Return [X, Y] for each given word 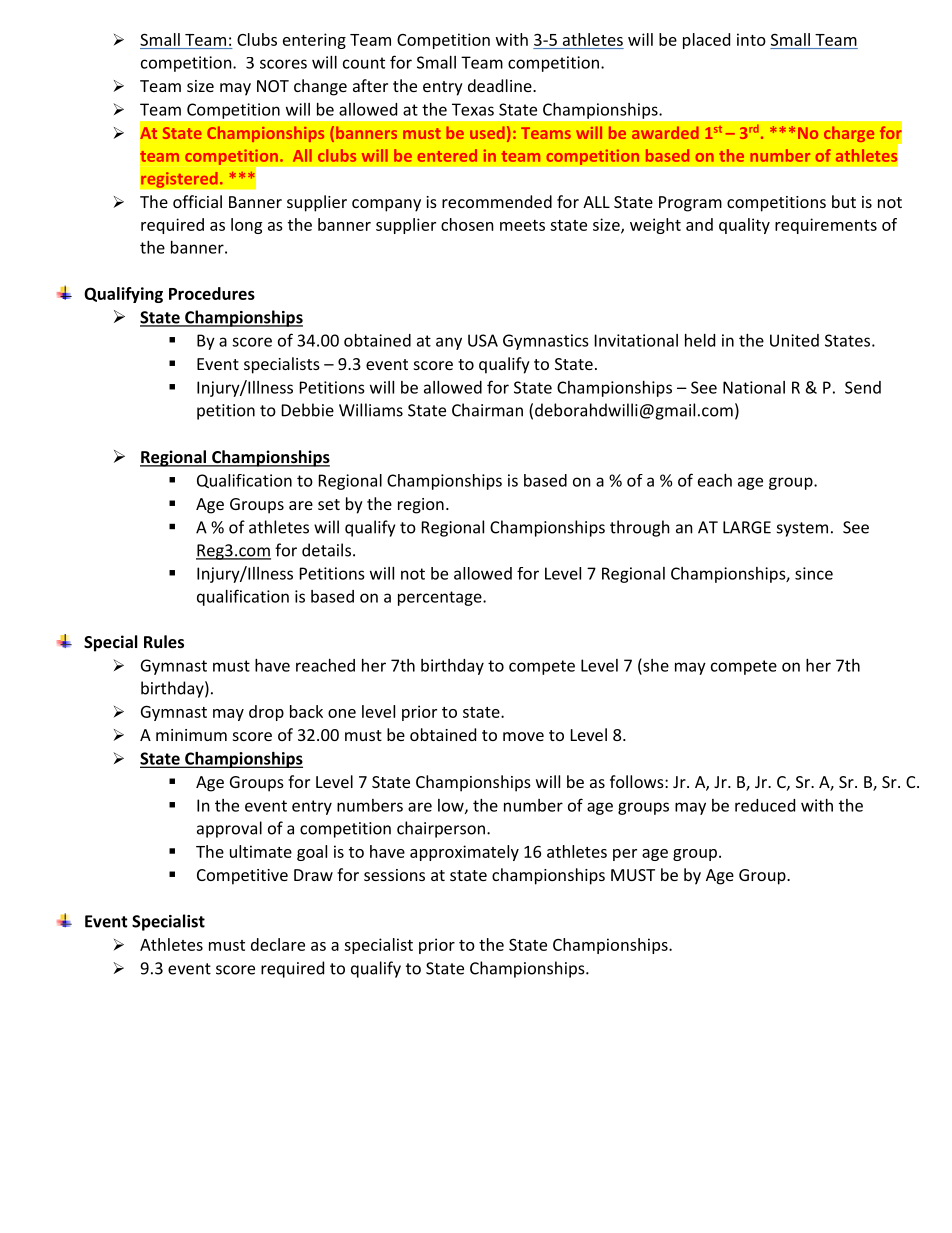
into [751, 39]
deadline [501, 85]
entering [314, 41]
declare [278, 944]
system [802, 529]
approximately [464, 853]
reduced [765, 805]
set [329, 504]
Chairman [487, 410]
